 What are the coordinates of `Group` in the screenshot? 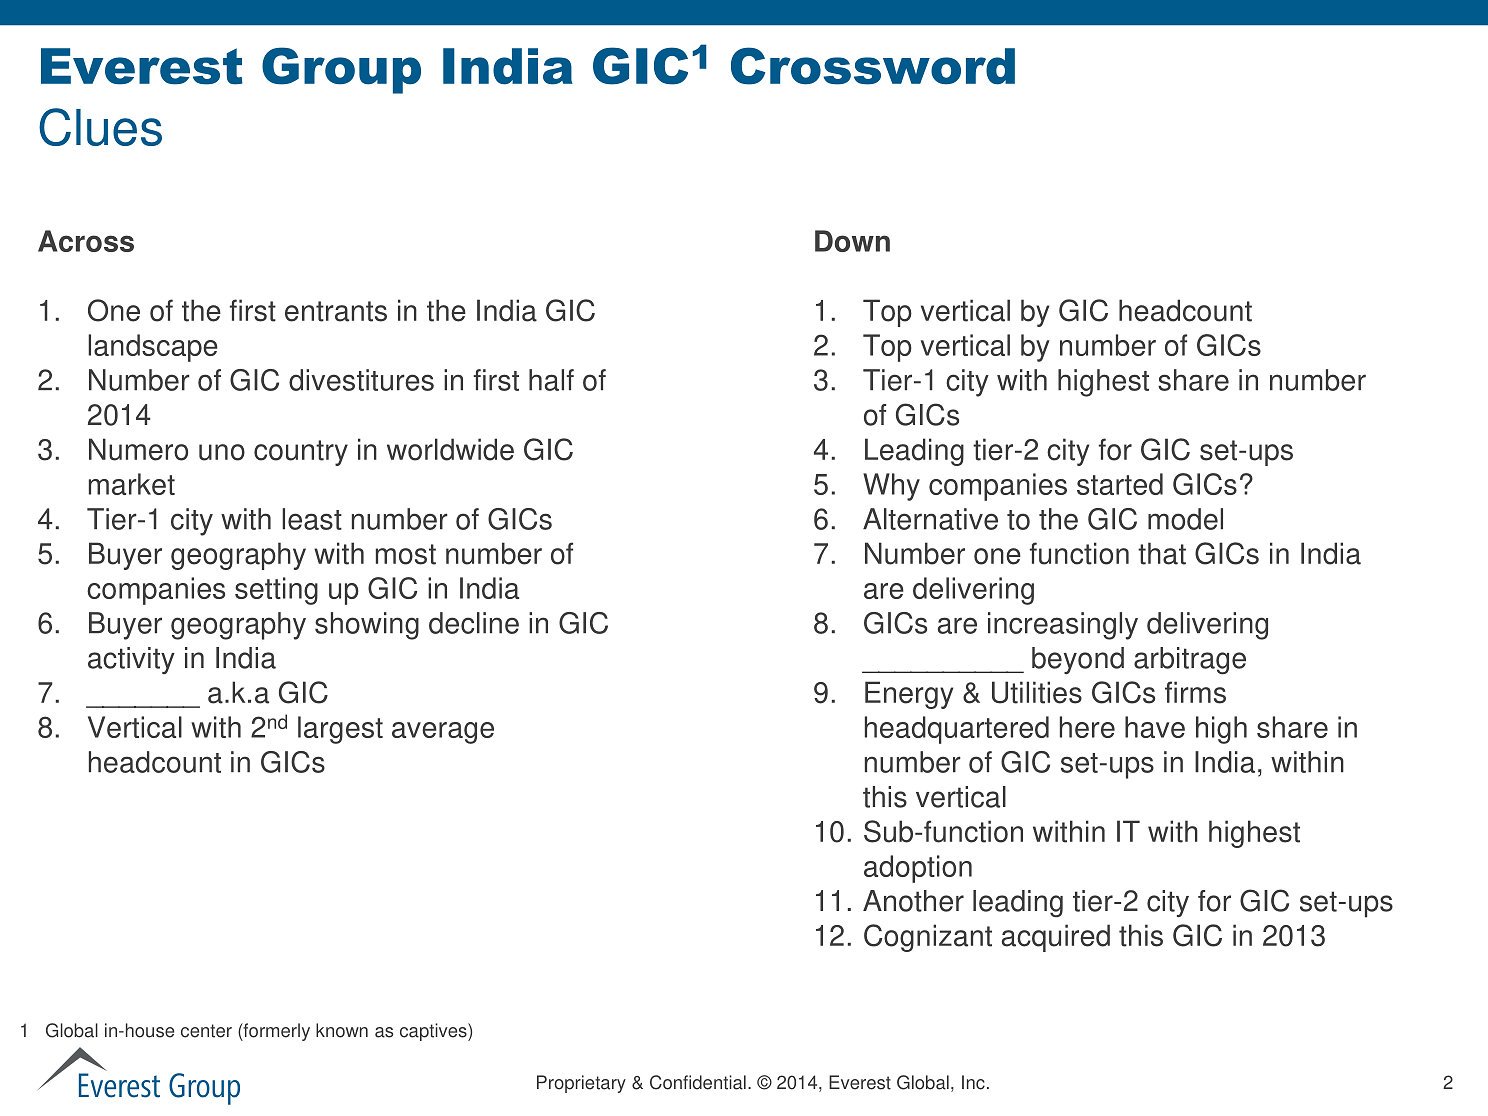 It's located at (341, 70).
